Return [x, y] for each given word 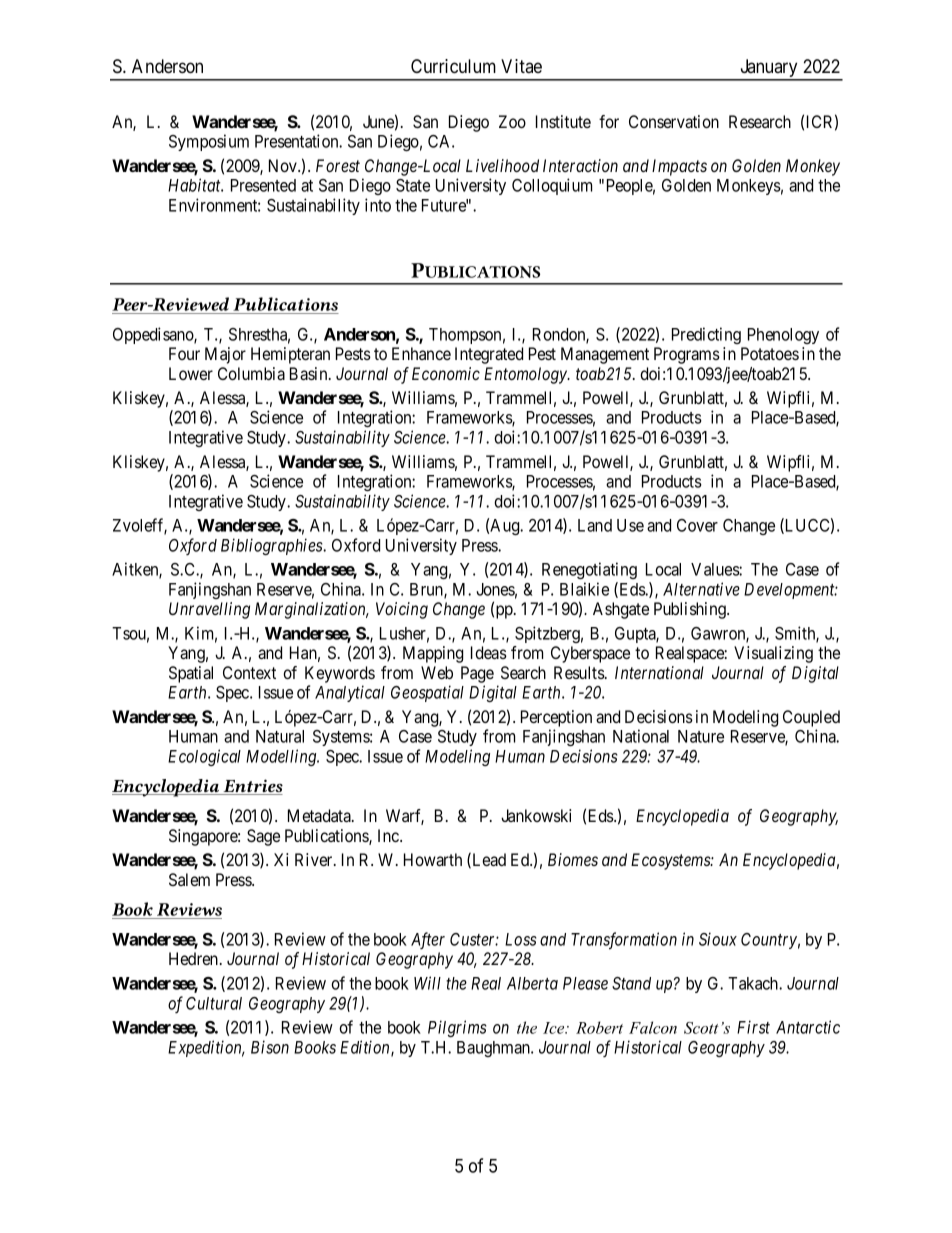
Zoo [512, 121]
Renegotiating [589, 570]
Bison [270, 1047]
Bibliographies [273, 546]
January [769, 69]
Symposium [209, 142]
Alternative [701, 589]
